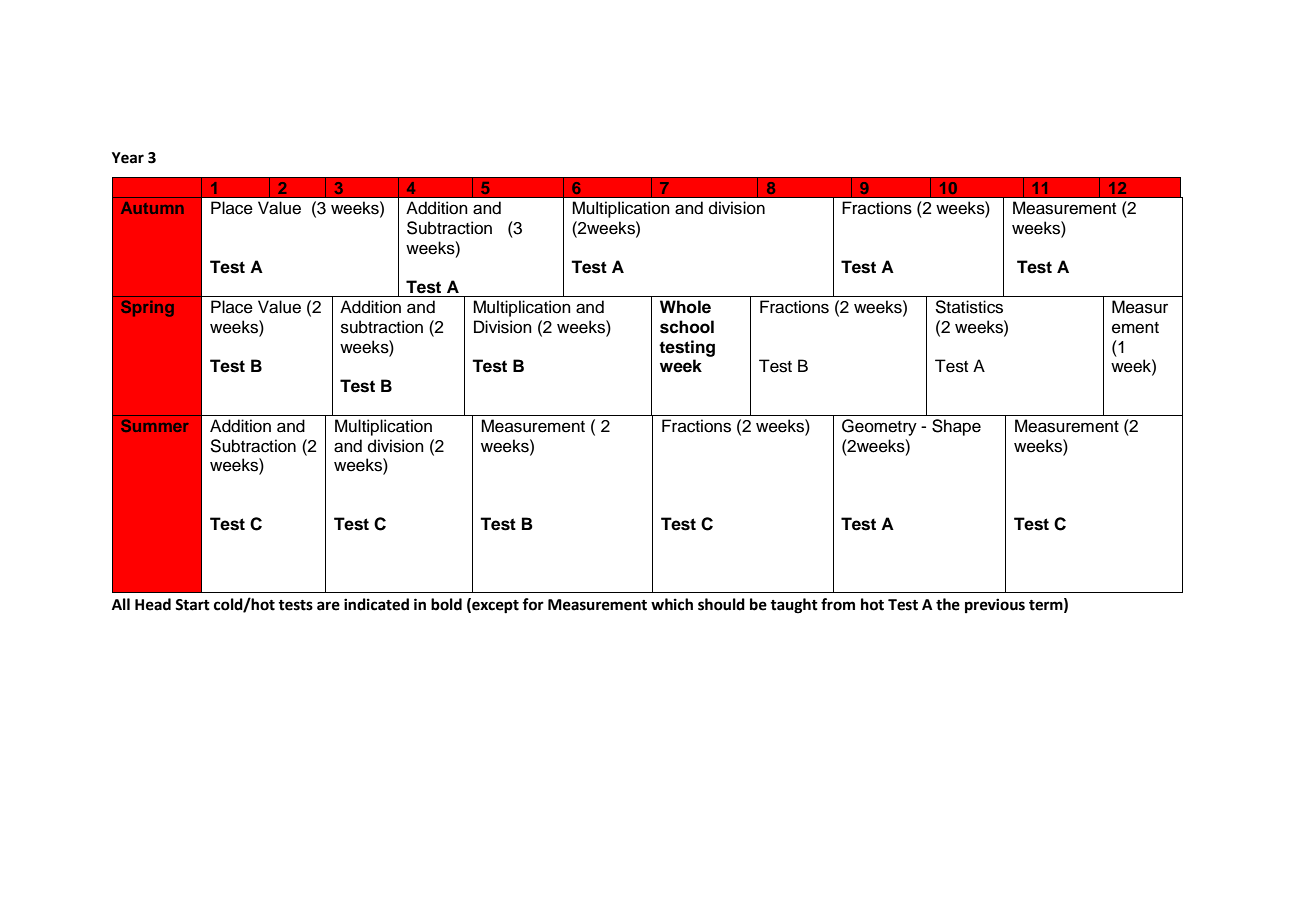  What do you see at coordinates (838, 604) in the image?
I see `from` at bounding box center [838, 604].
